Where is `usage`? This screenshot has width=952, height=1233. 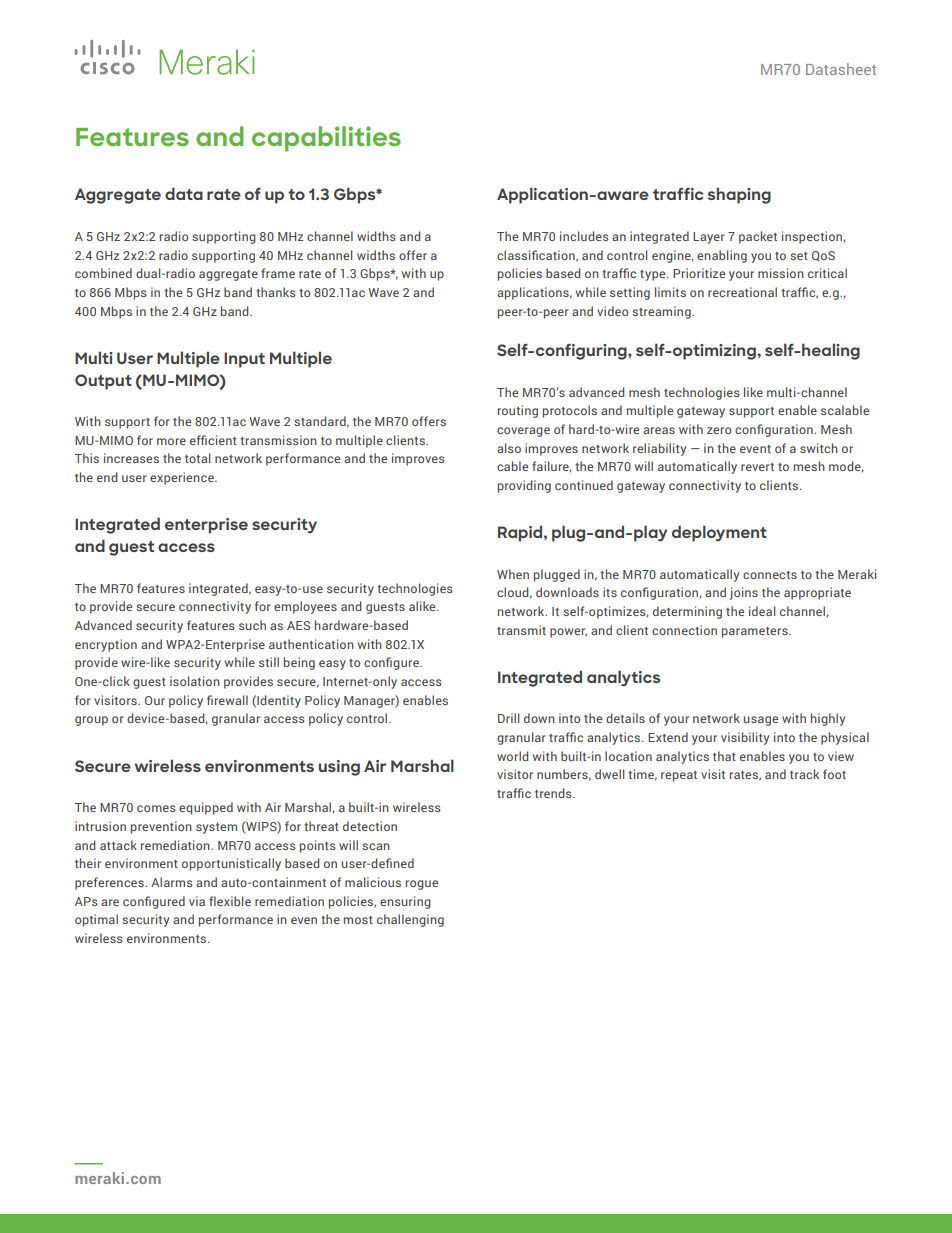
usage is located at coordinates (761, 721).
